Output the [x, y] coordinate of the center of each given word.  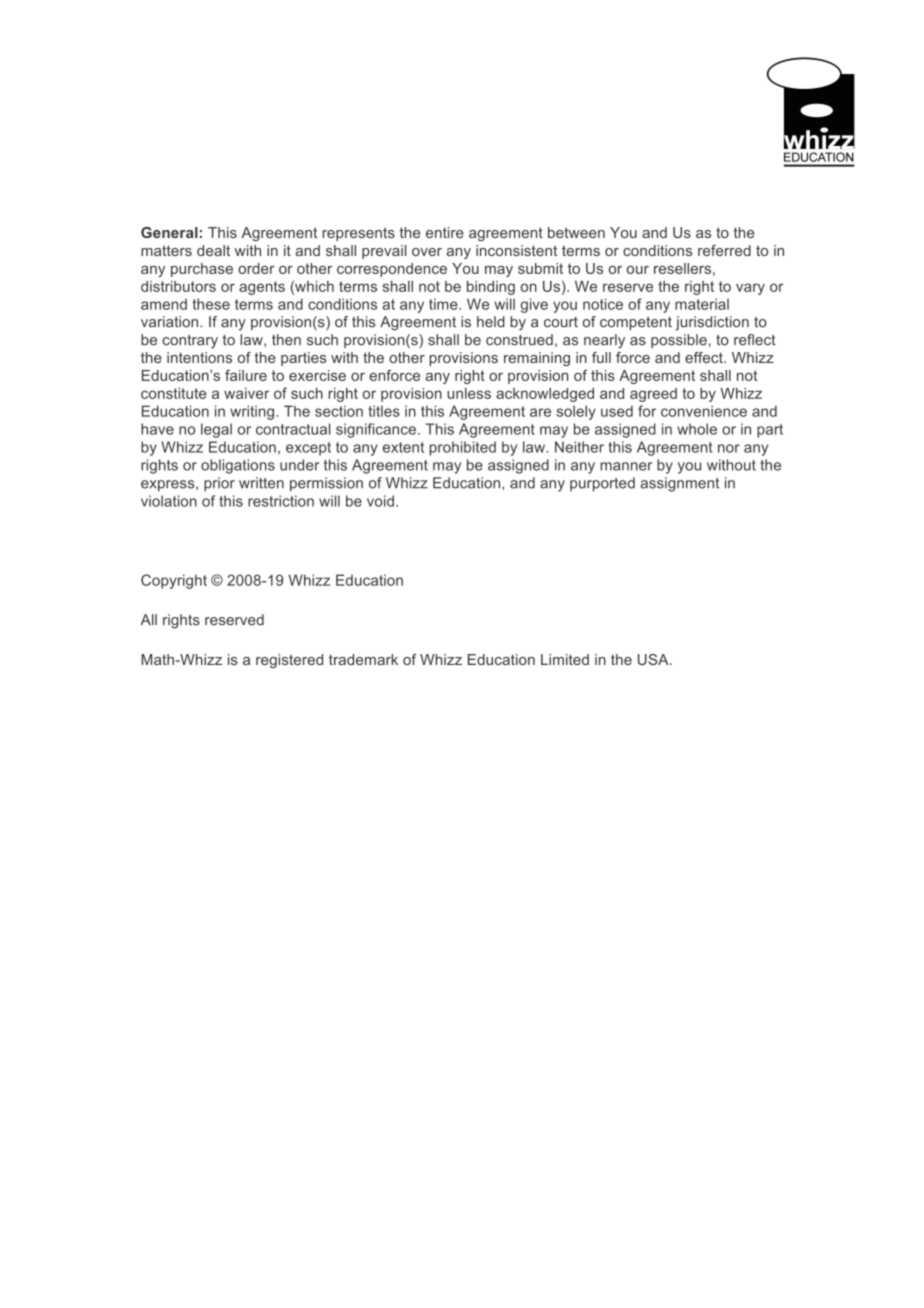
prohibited [462, 448]
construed [519, 340]
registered [289, 661]
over [427, 252]
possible [679, 341]
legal [216, 430]
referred [724, 250]
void [380, 501]
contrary [190, 341]
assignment [680, 484]
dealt [213, 250]
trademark [363, 659]
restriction [281, 501]
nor [729, 448]
